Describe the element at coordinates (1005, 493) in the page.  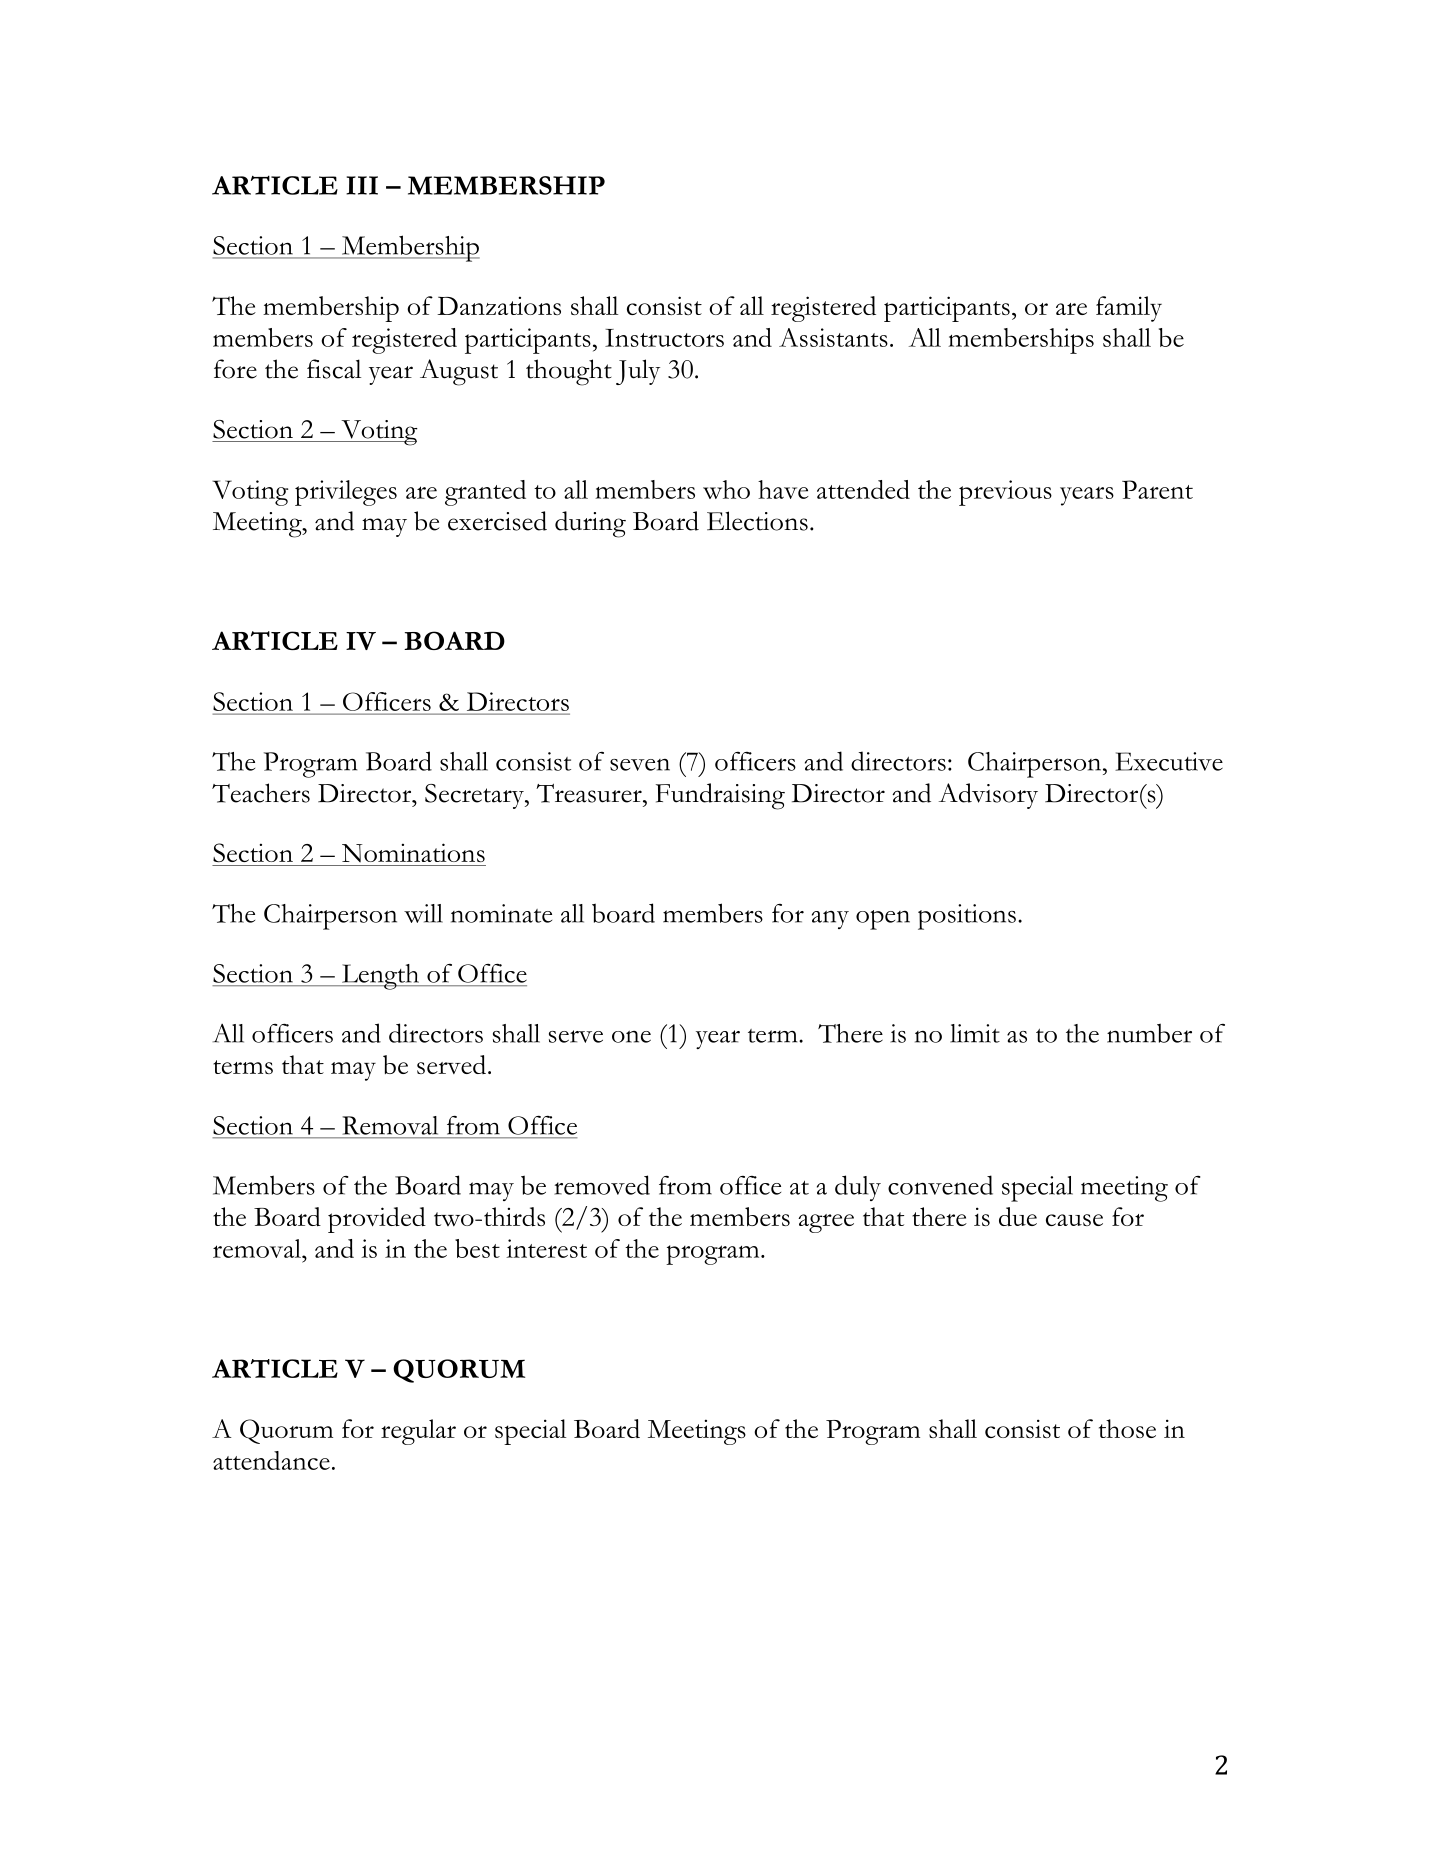
I see `previous` at that location.
